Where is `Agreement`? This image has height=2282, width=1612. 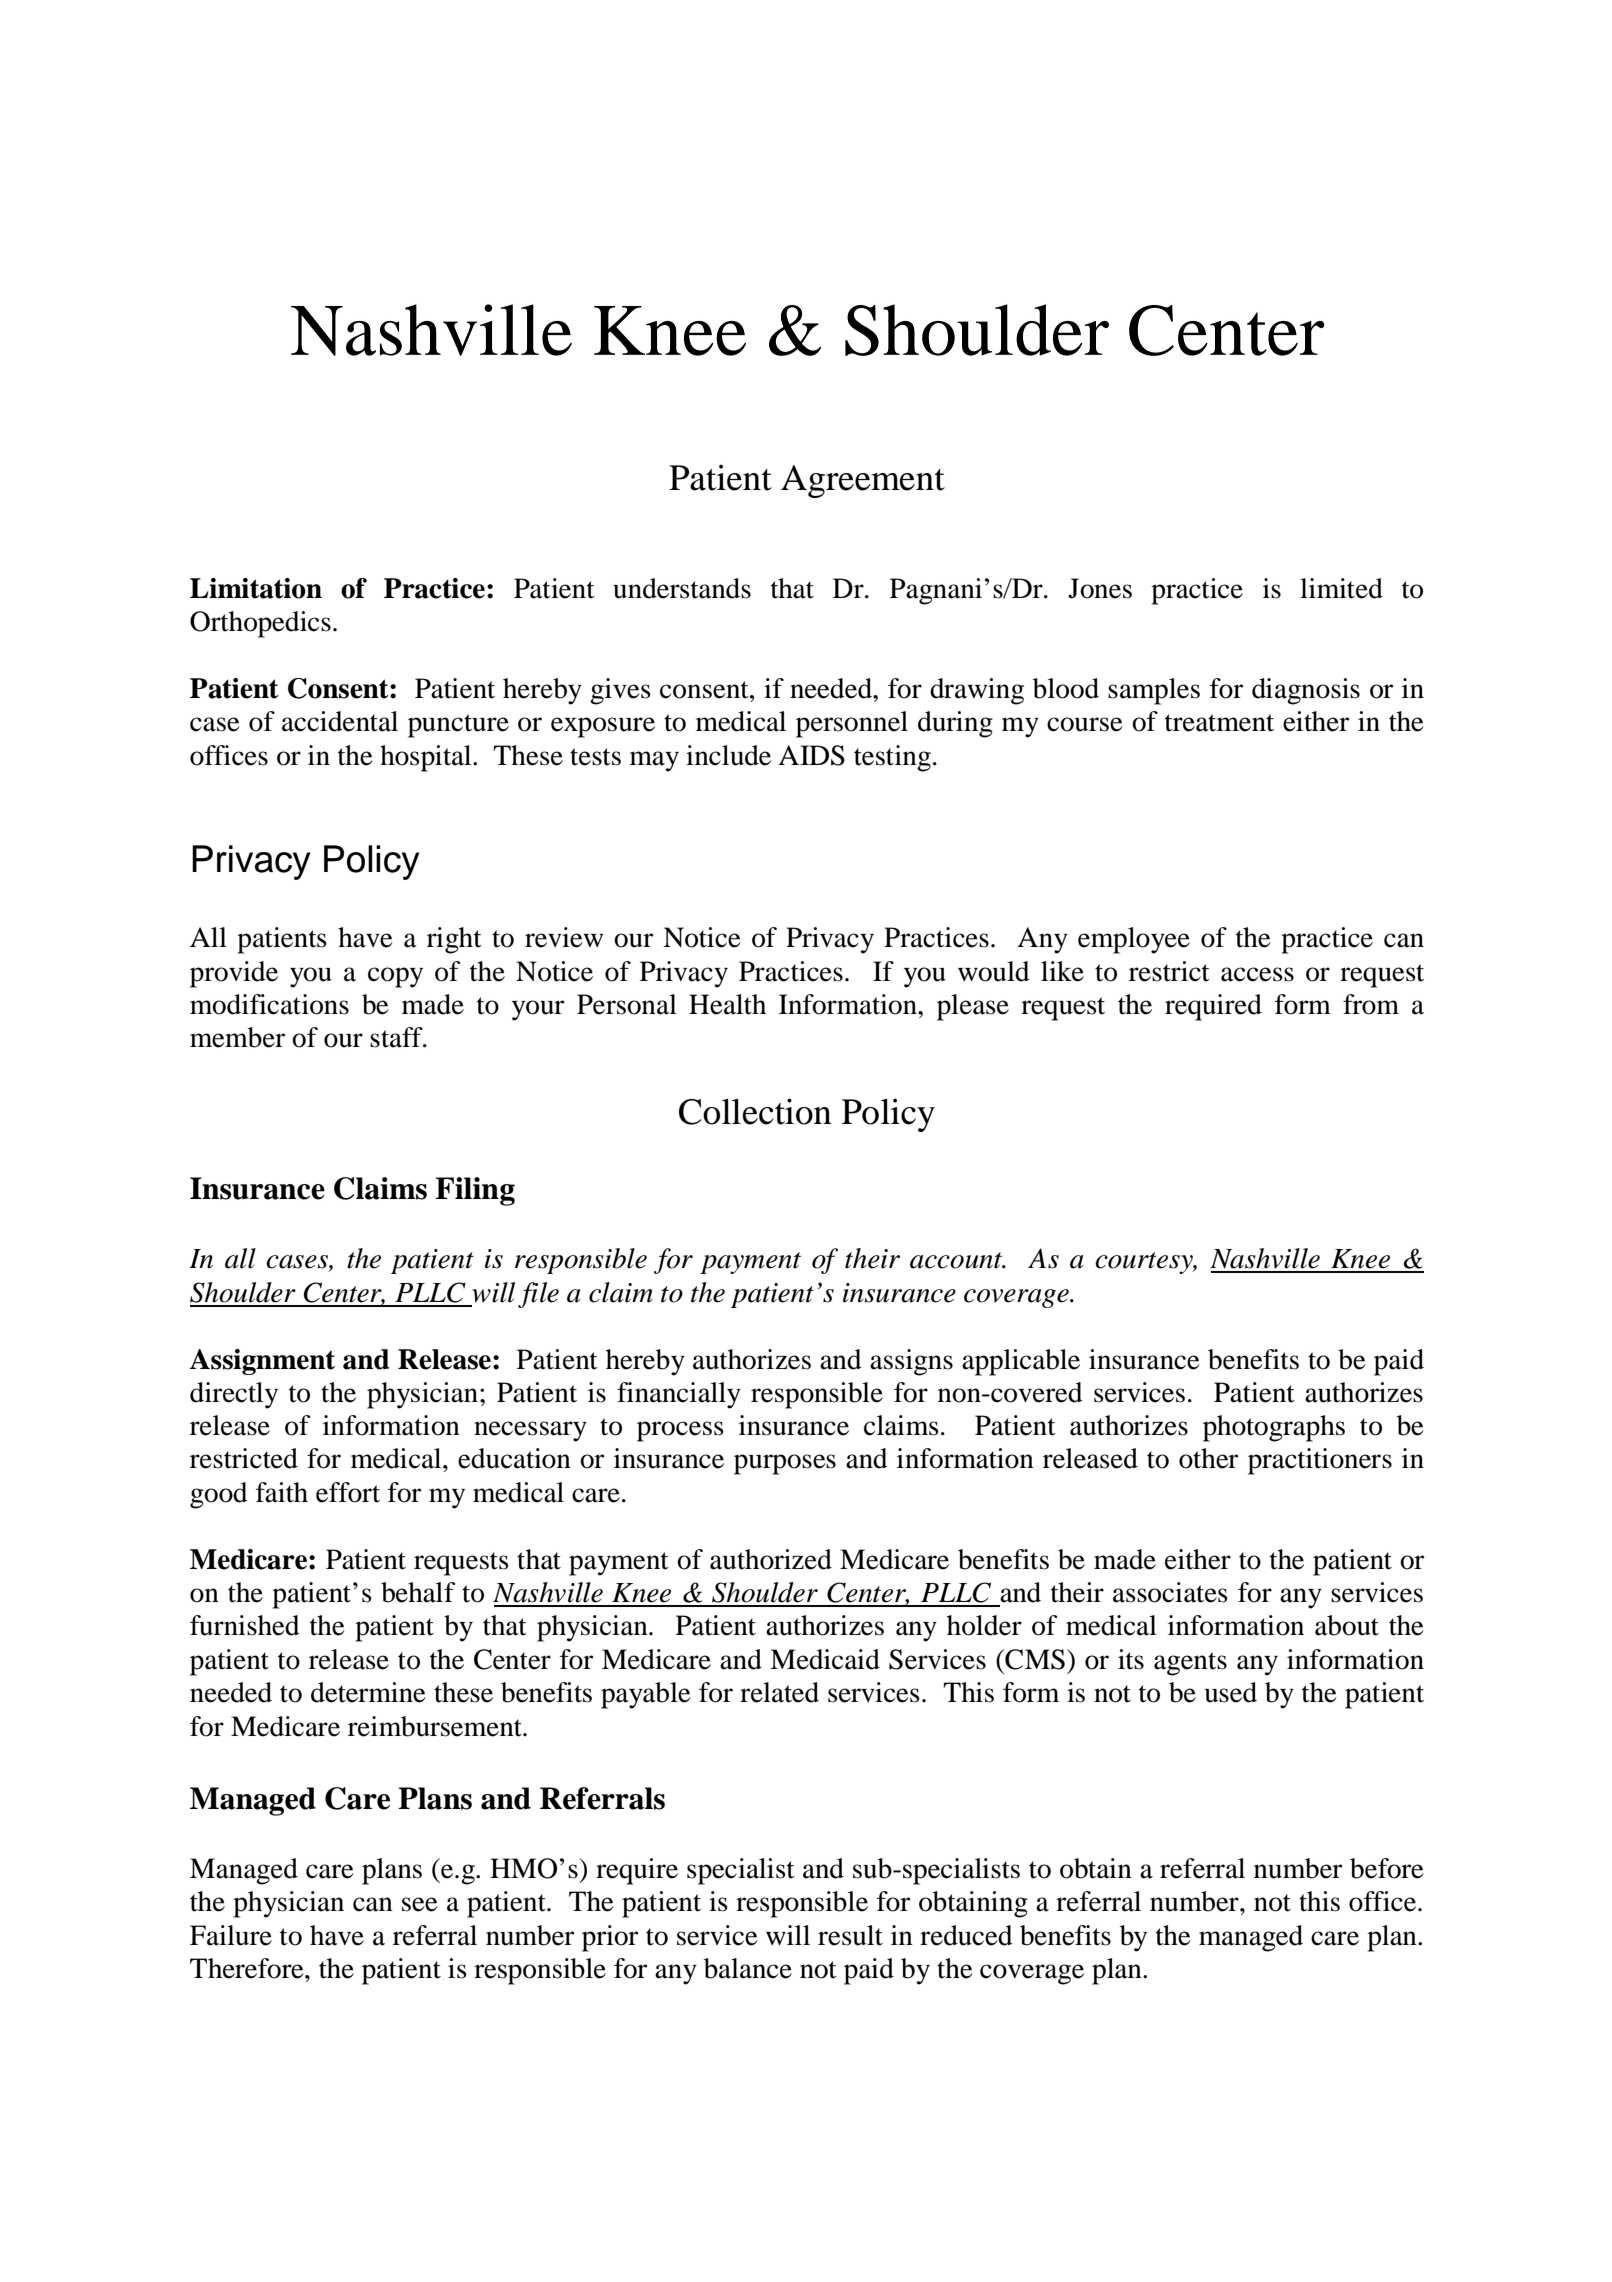 Agreement is located at coordinates (863, 481).
